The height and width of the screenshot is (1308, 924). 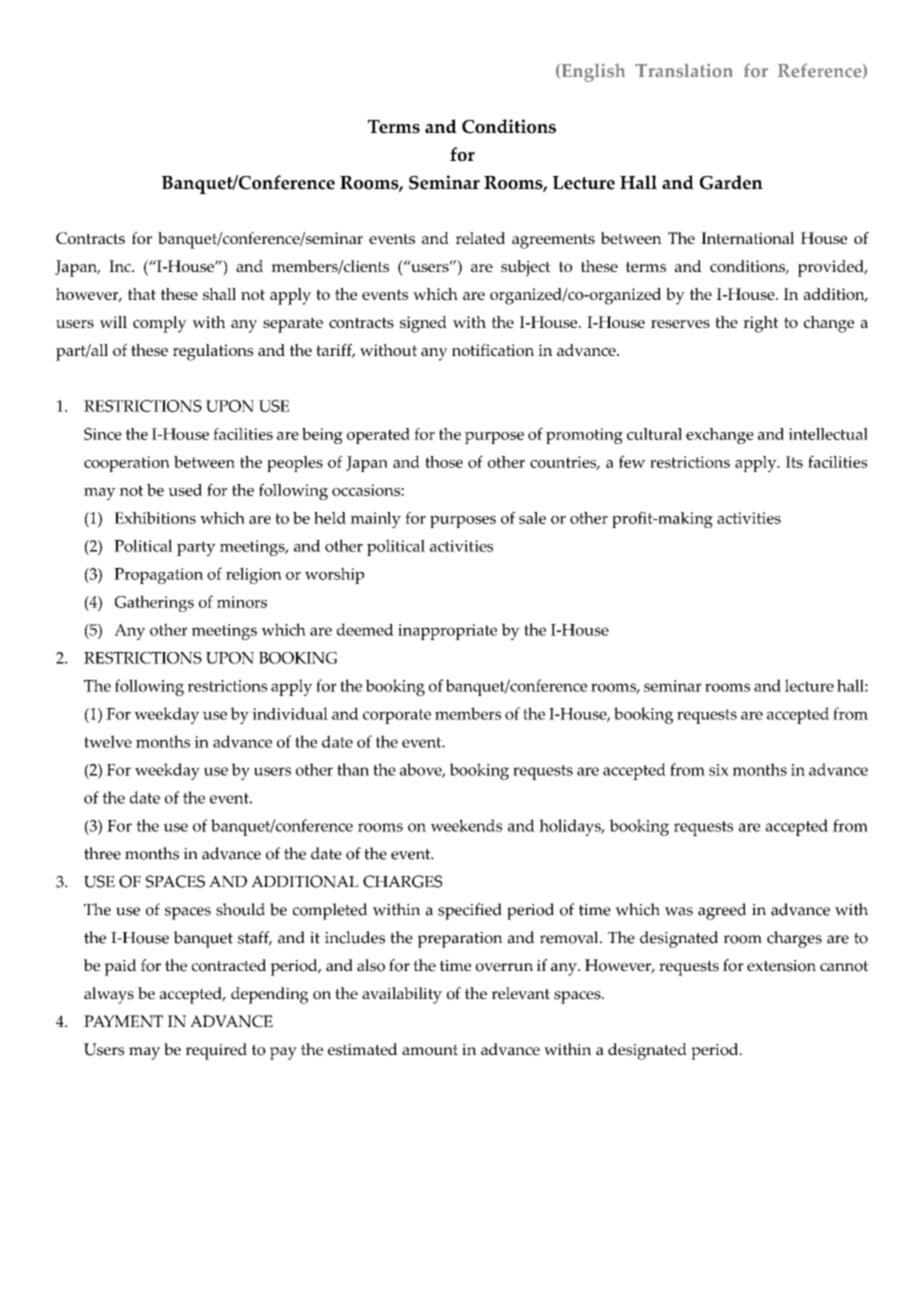 What do you see at coordinates (592, 72) in the screenshot?
I see `English` at bounding box center [592, 72].
